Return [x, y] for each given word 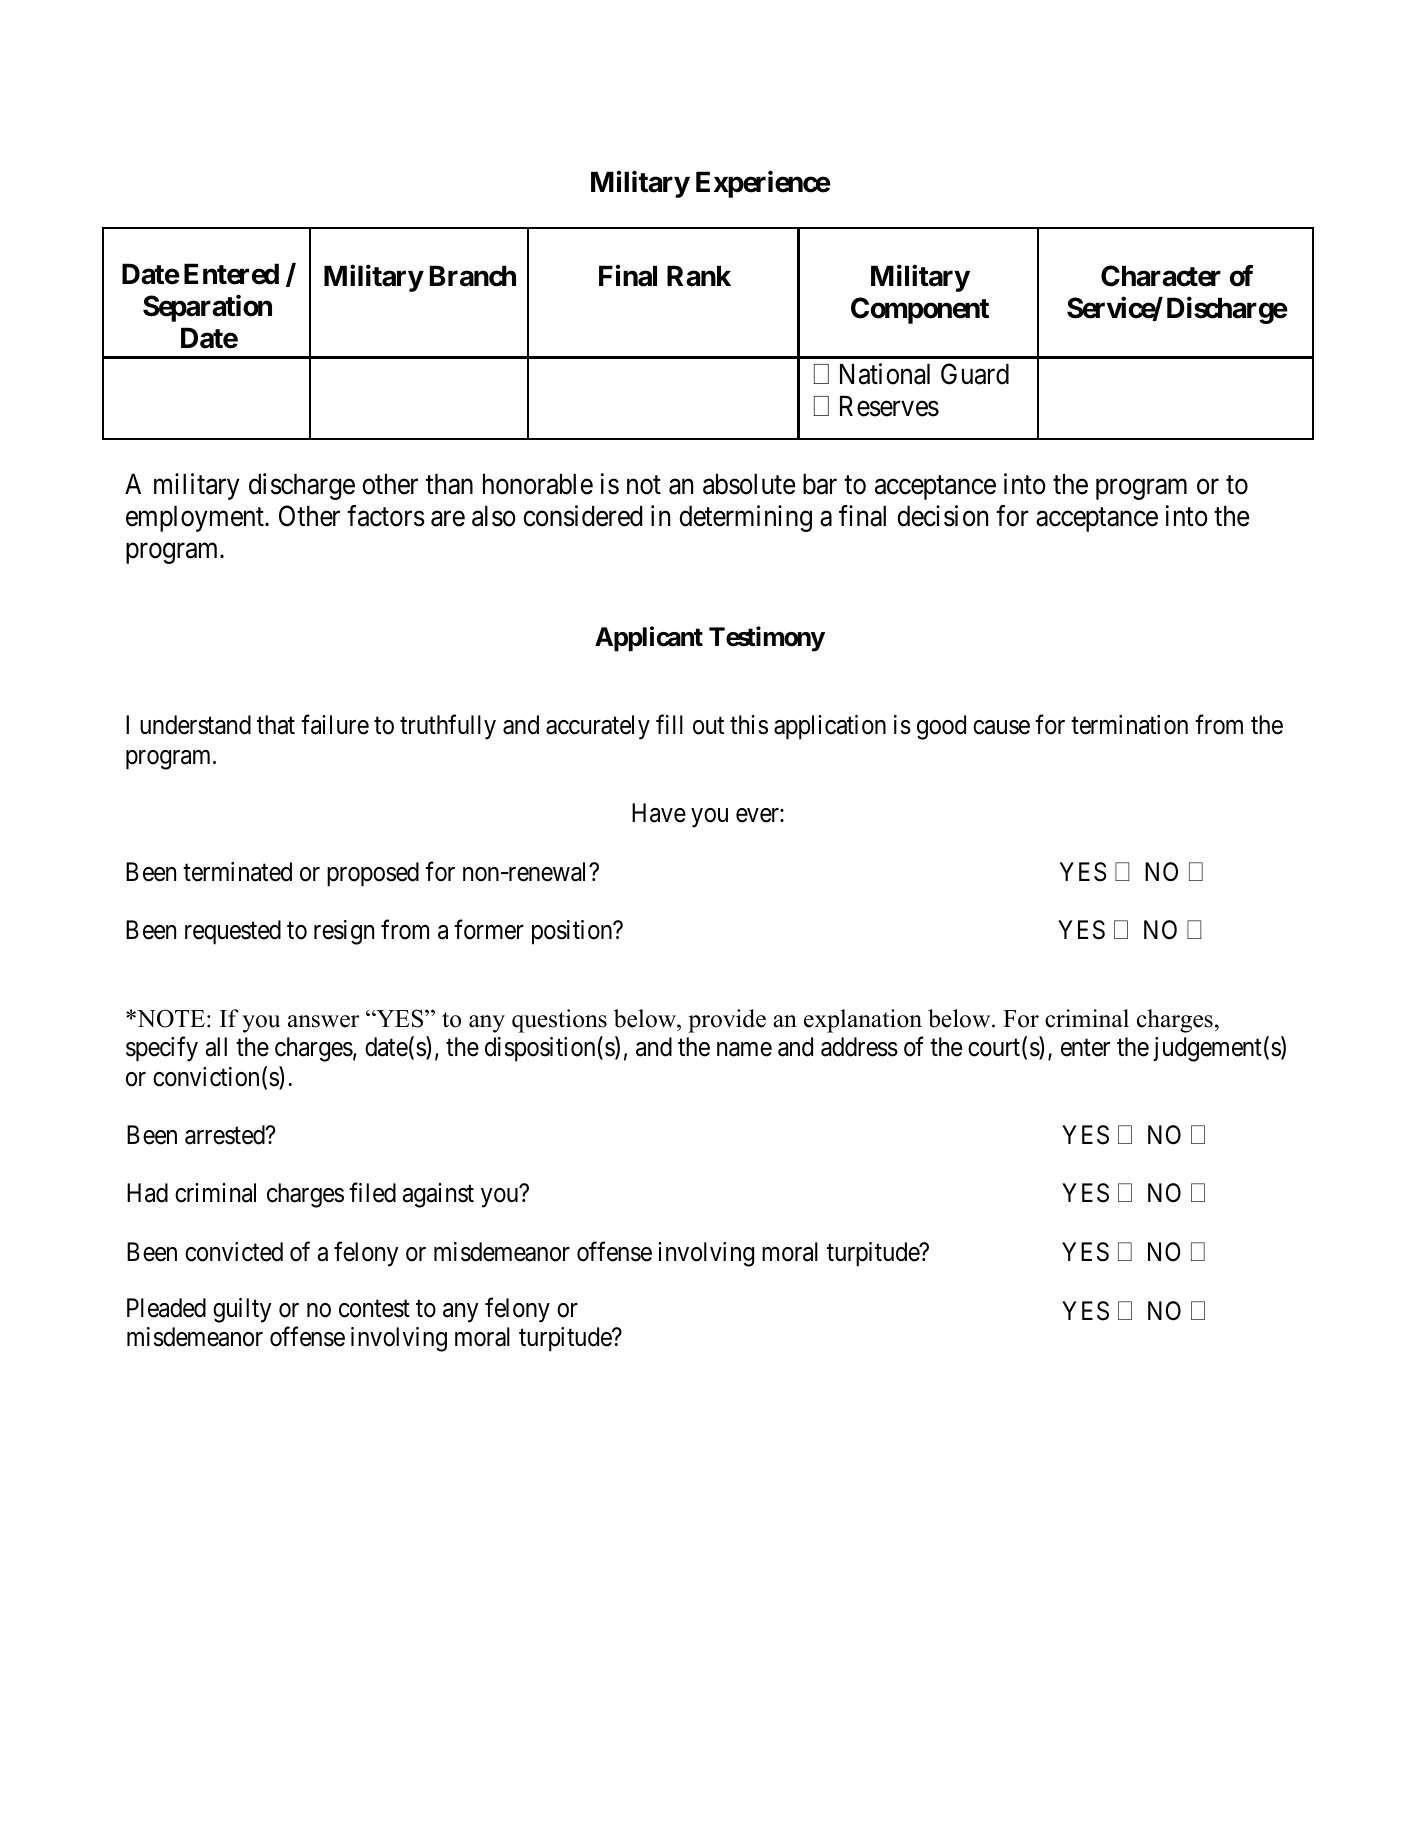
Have [659, 813]
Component [920, 310]
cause [1001, 727]
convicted [234, 1252]
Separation [207, 308]
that [276, 725]
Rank [699, 276]
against [438, 1195]
